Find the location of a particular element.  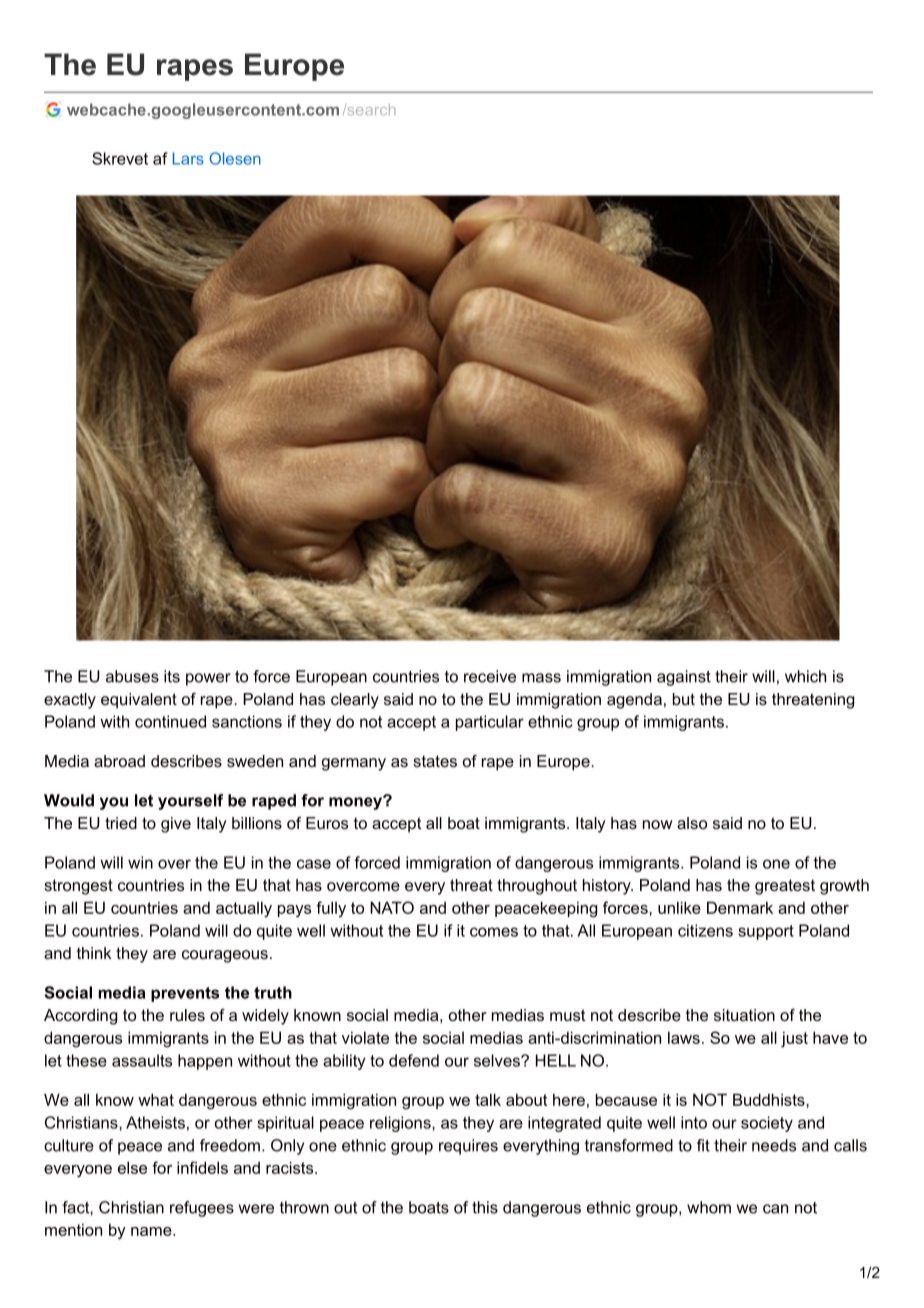

particular is located at coordinates (490, 723).
